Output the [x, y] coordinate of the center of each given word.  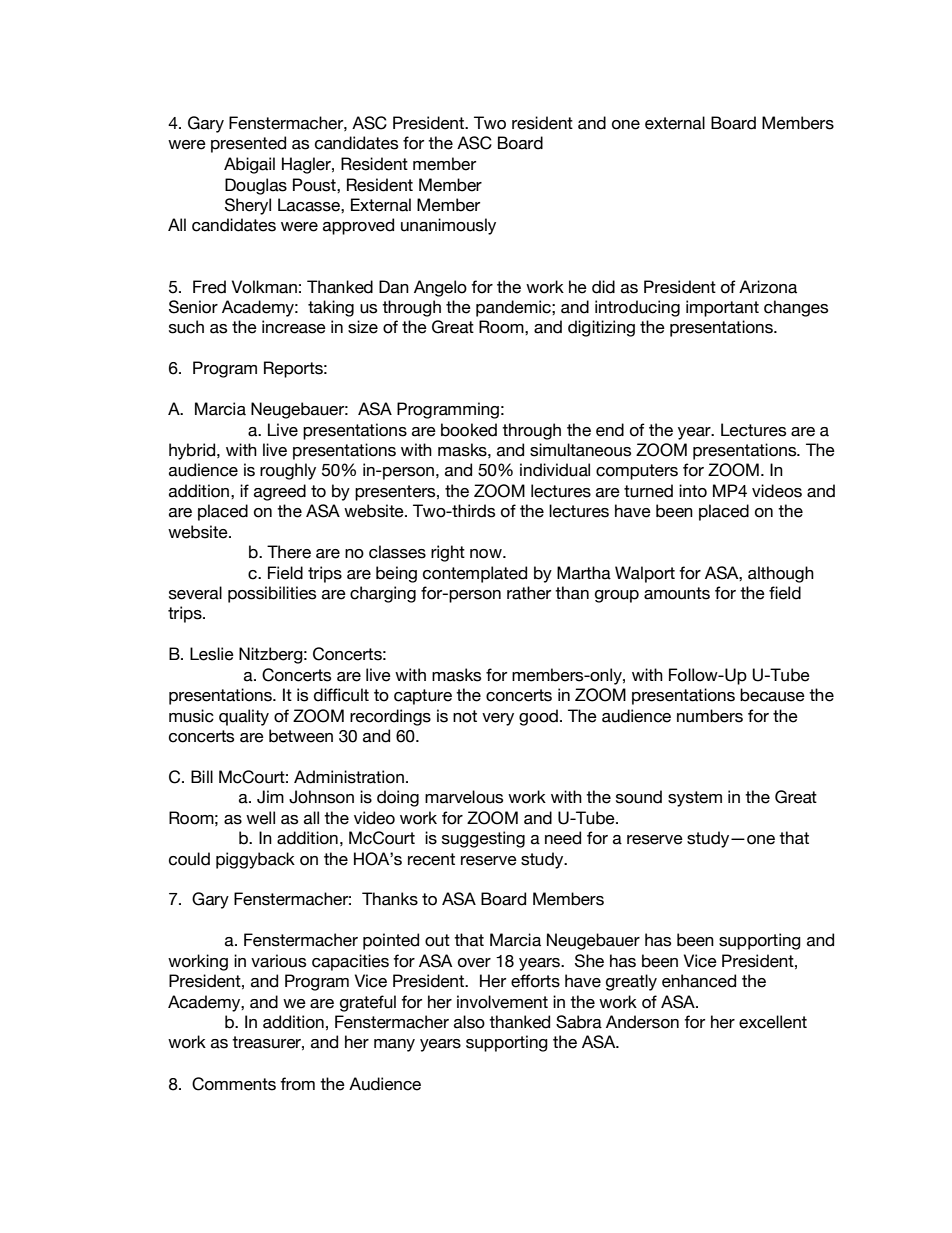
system [695, 799]
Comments [234, 1084]
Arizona [768, 287]
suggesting [483, 839]
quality [244, 717]
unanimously [448, 226]
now [487, 554]
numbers [710, 716]
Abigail [249, 165]
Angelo [440, 288]
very [498, 719]
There [289, 552]
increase [294, 327]
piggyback [255, 860]
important [722, 308]
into [693, 491]
